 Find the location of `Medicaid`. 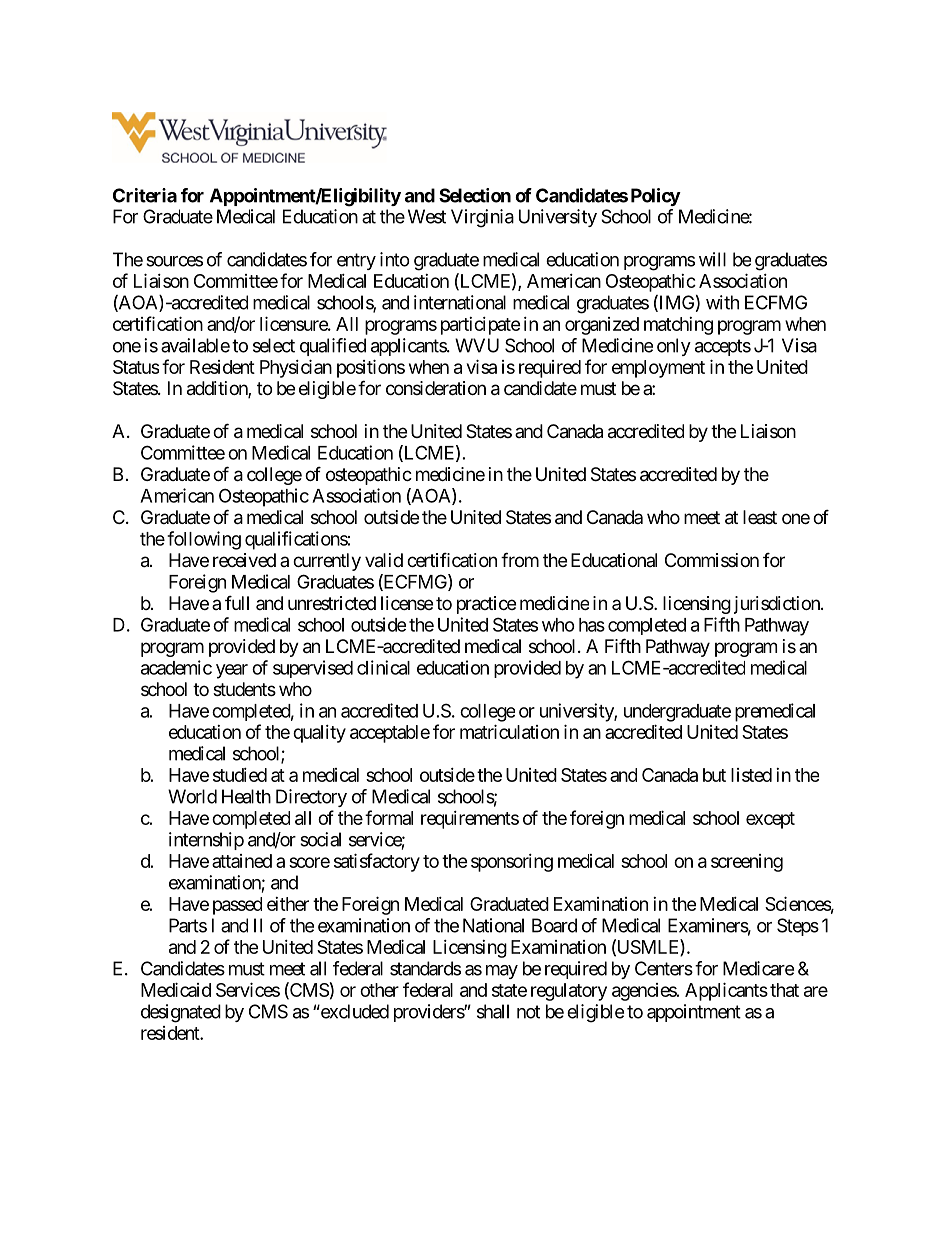

Medicaid is located at coordinates (176, 989).
